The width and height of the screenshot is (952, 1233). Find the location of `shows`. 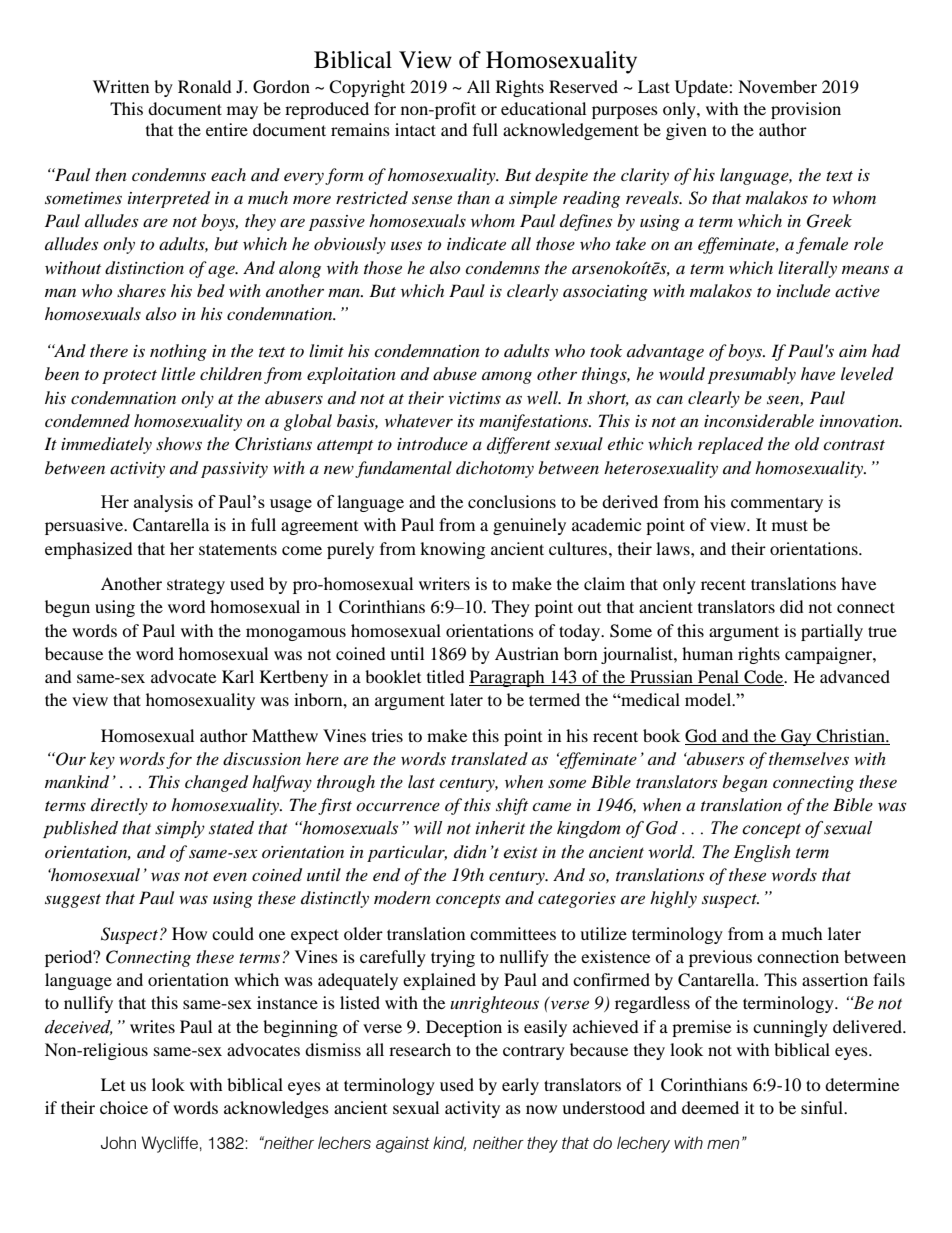

shows is located at coordinates (179, 443).
